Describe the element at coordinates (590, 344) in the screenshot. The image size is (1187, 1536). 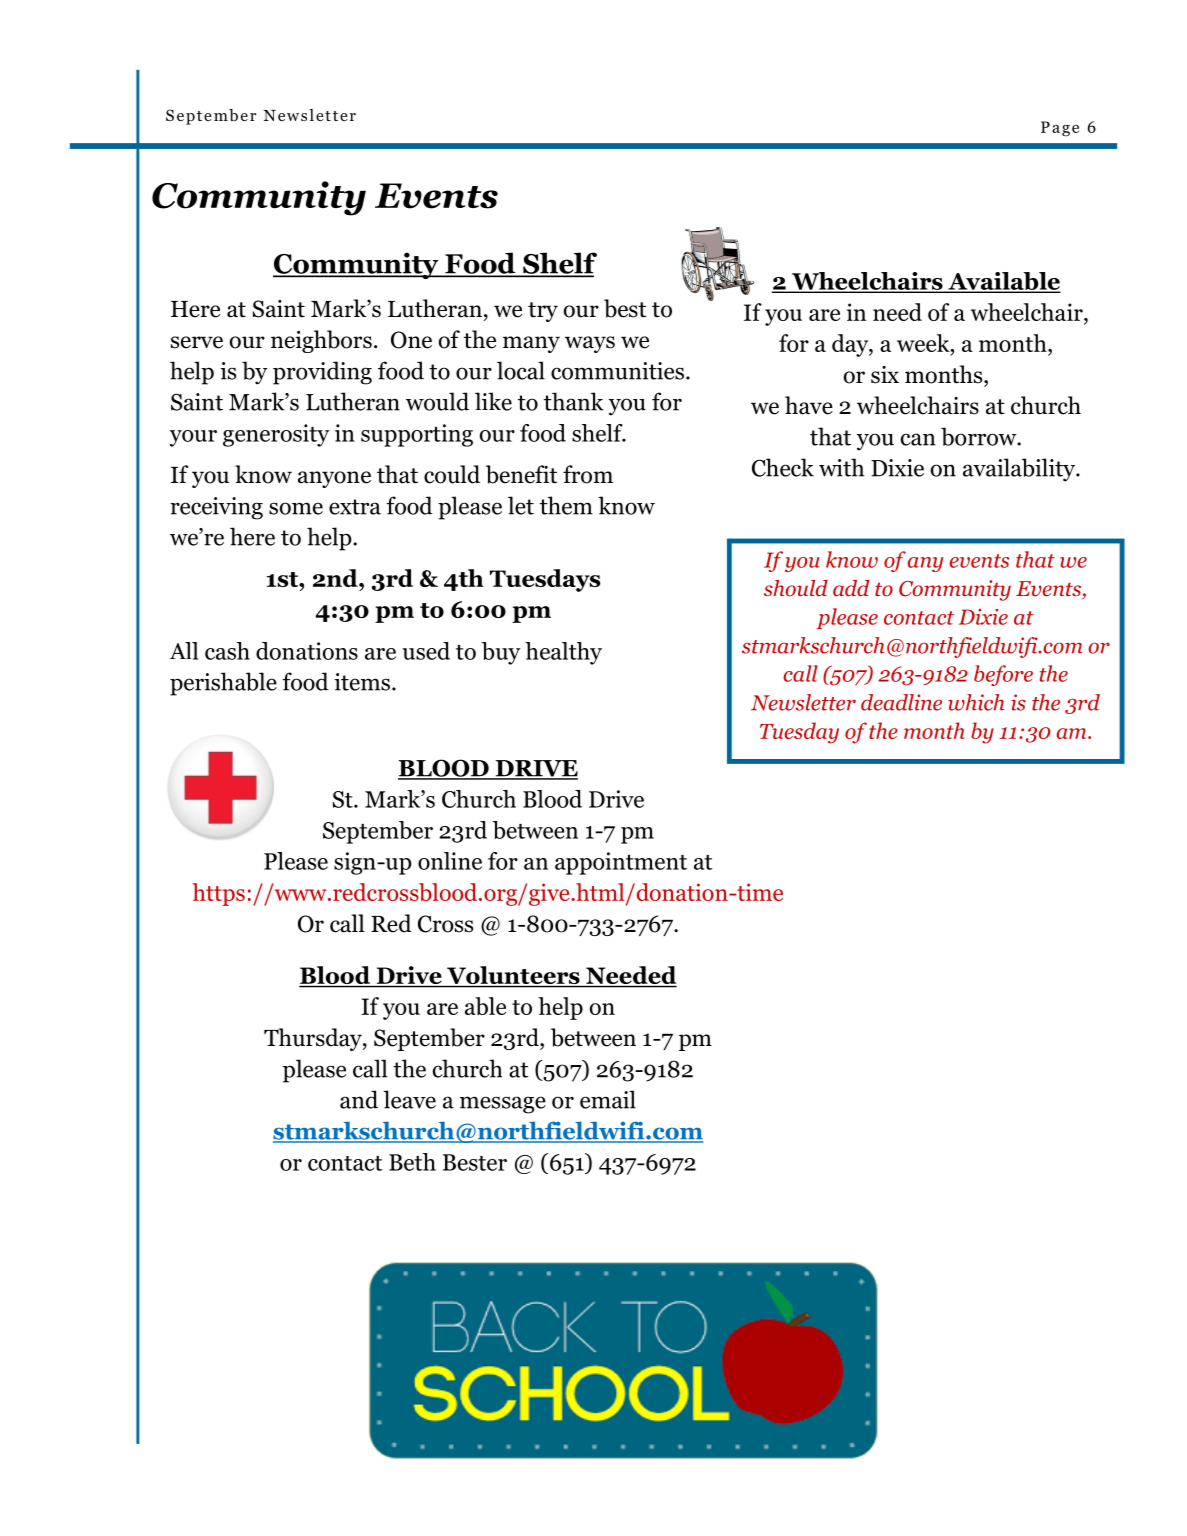
I see `ways` at that location.
